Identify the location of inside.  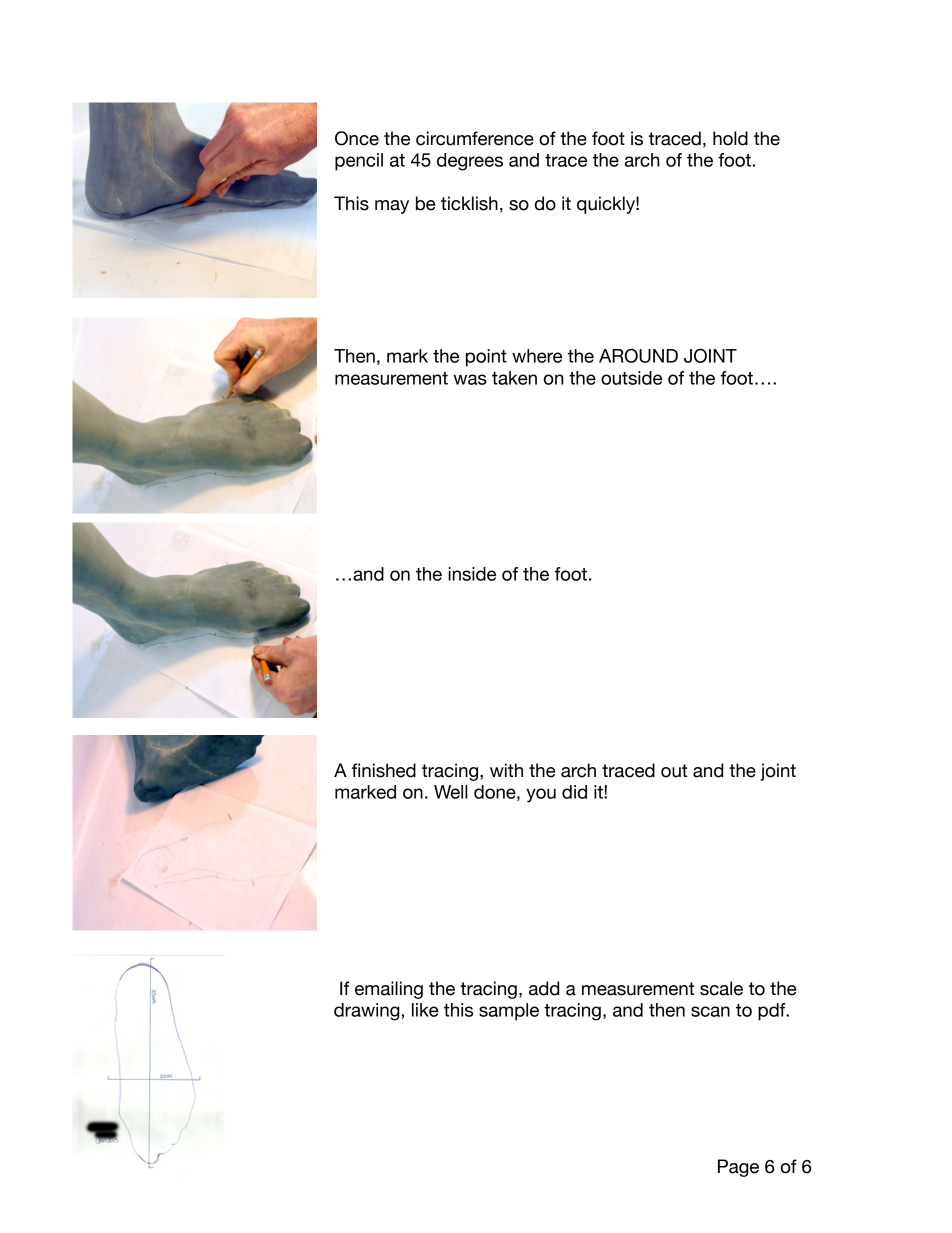
(472, 574).
